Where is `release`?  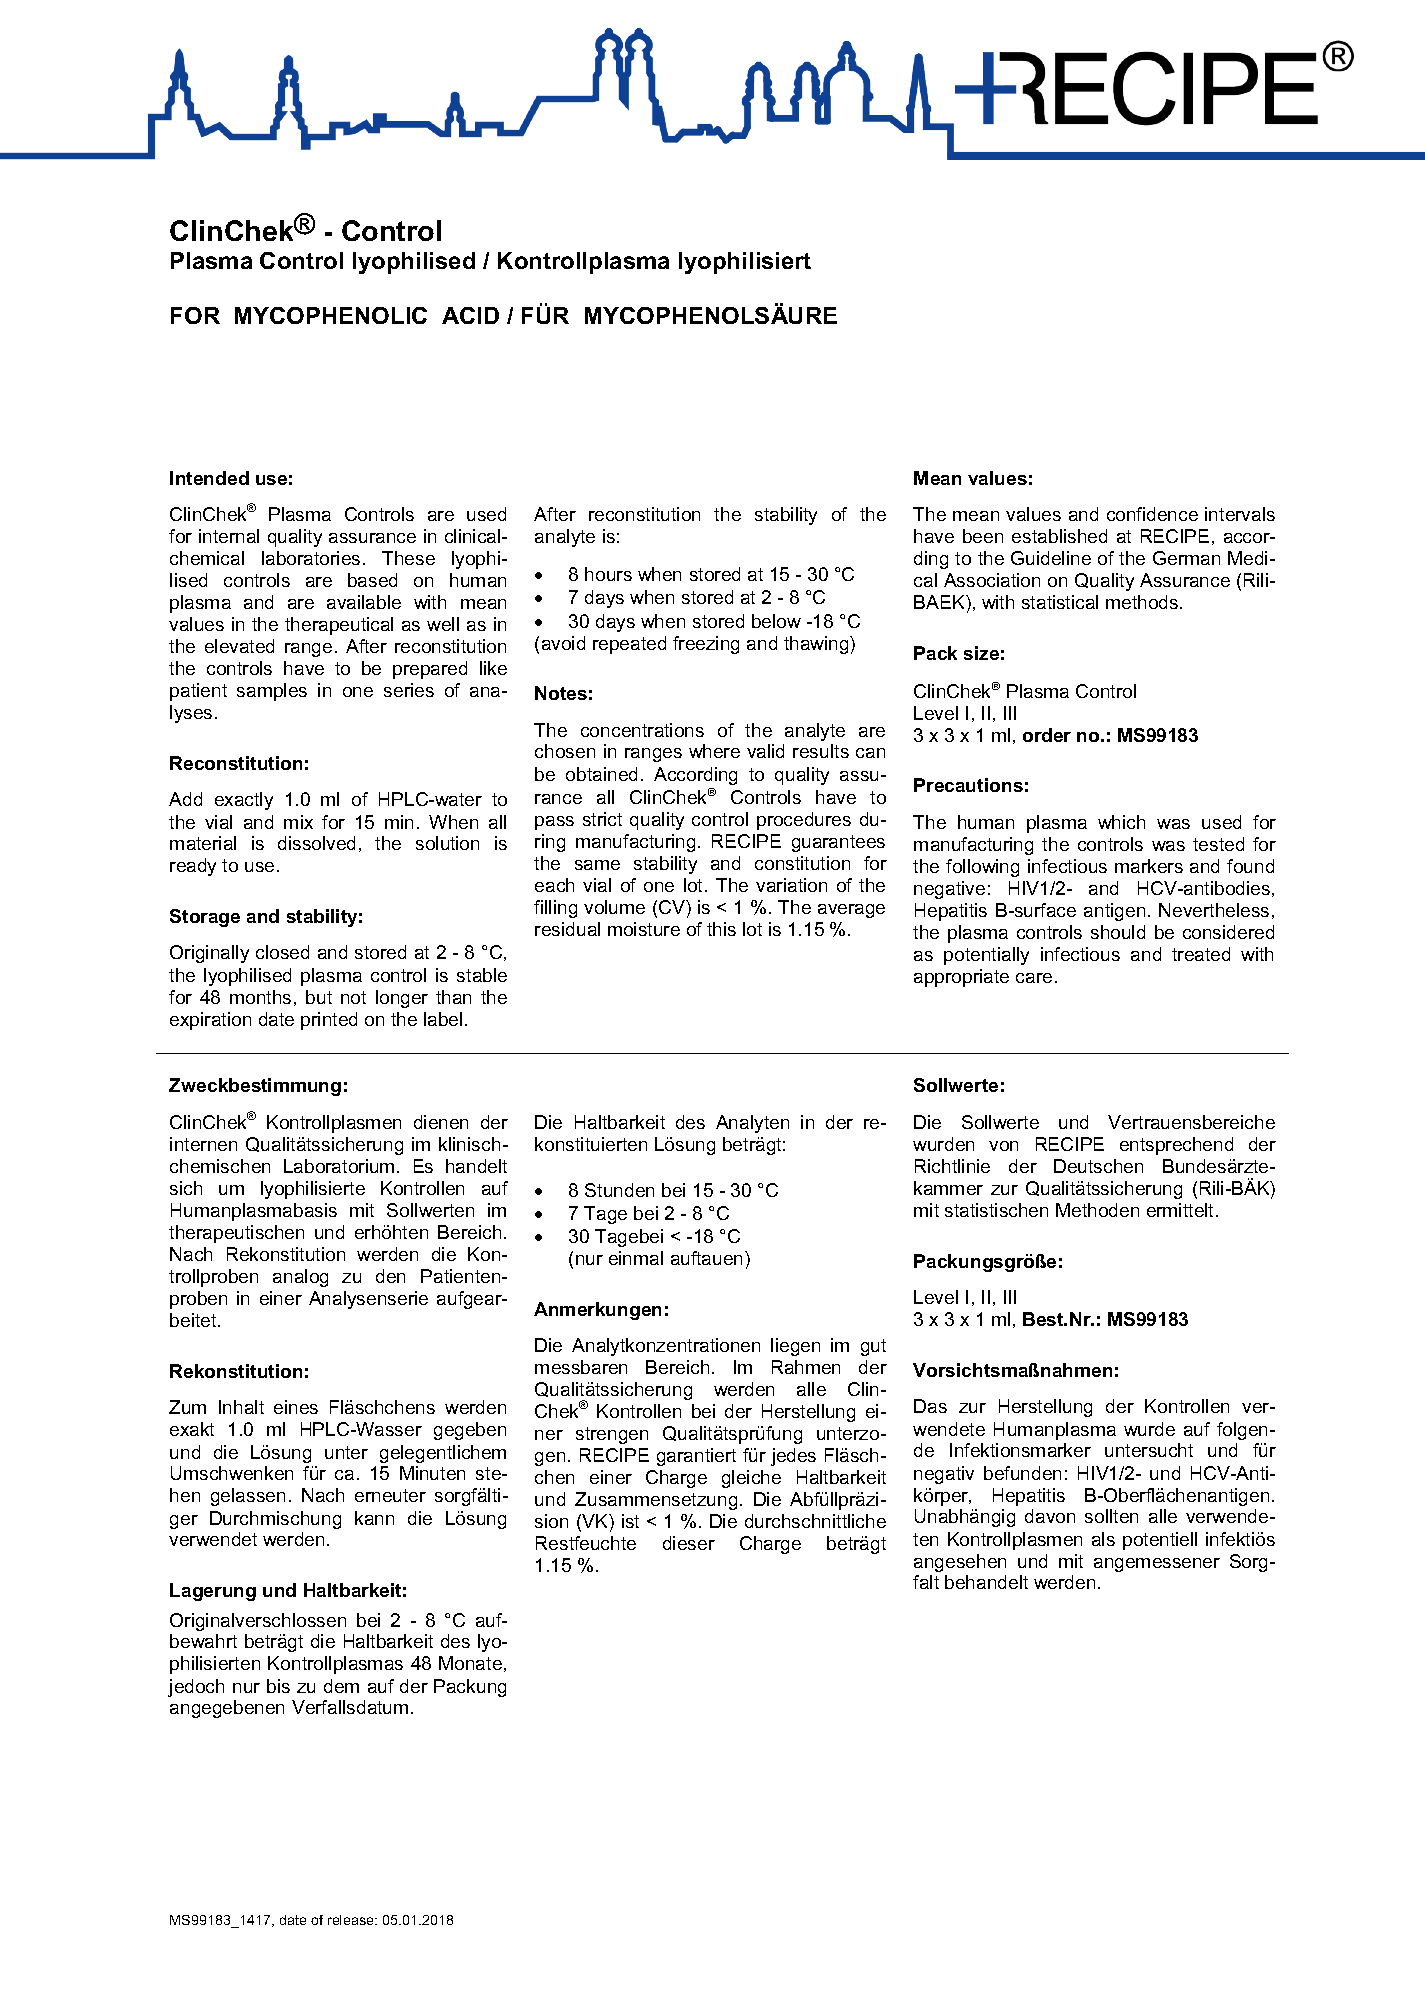
release is located at coordinates (352, 1920).
